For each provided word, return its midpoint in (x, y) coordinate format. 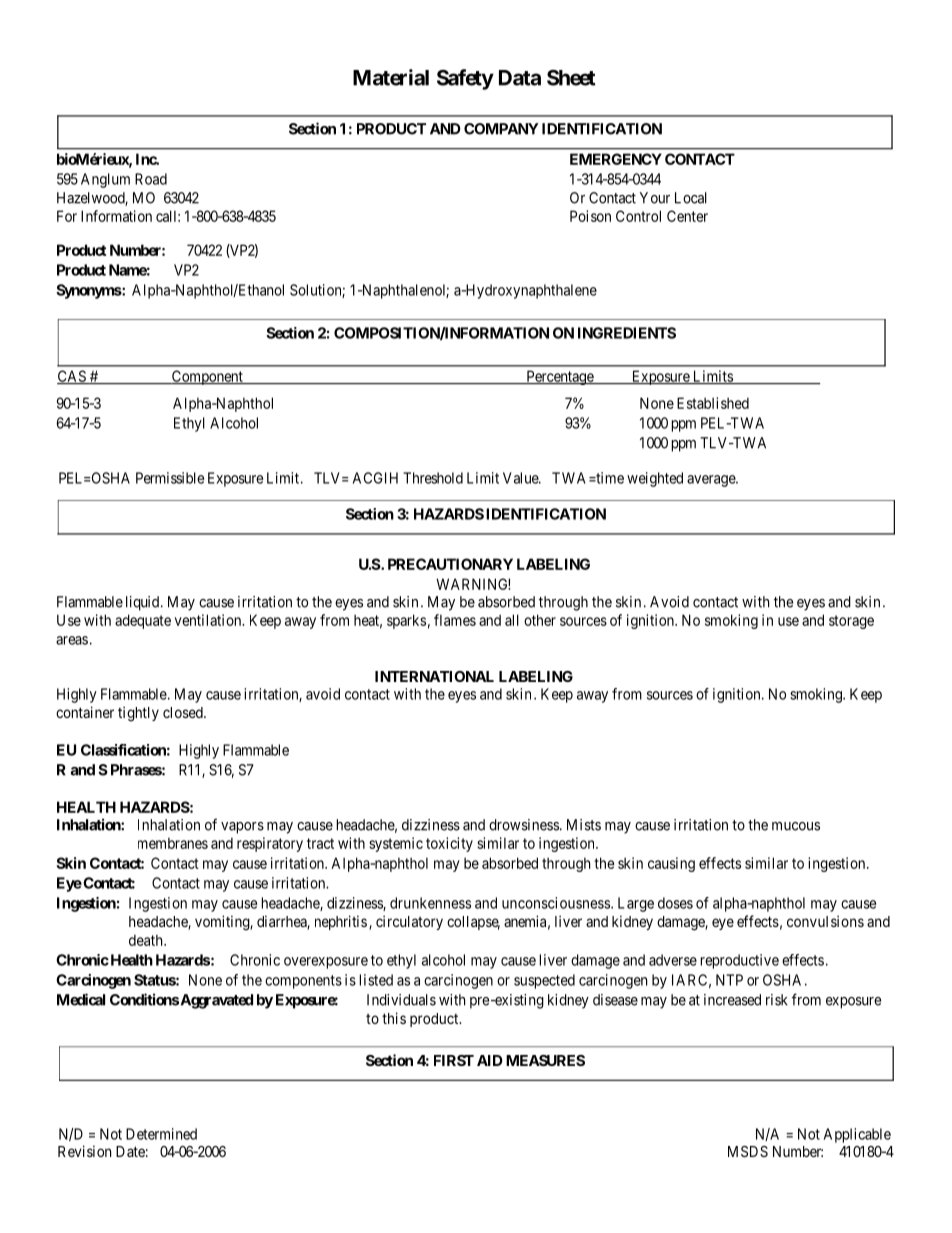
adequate (143, 621)
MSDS (748, 1151)
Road (151, 179)
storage (851, 622)
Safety (465, 79)
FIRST (454, 1060)
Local (691, 198)
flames (455, 620)
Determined (161, 1134)
